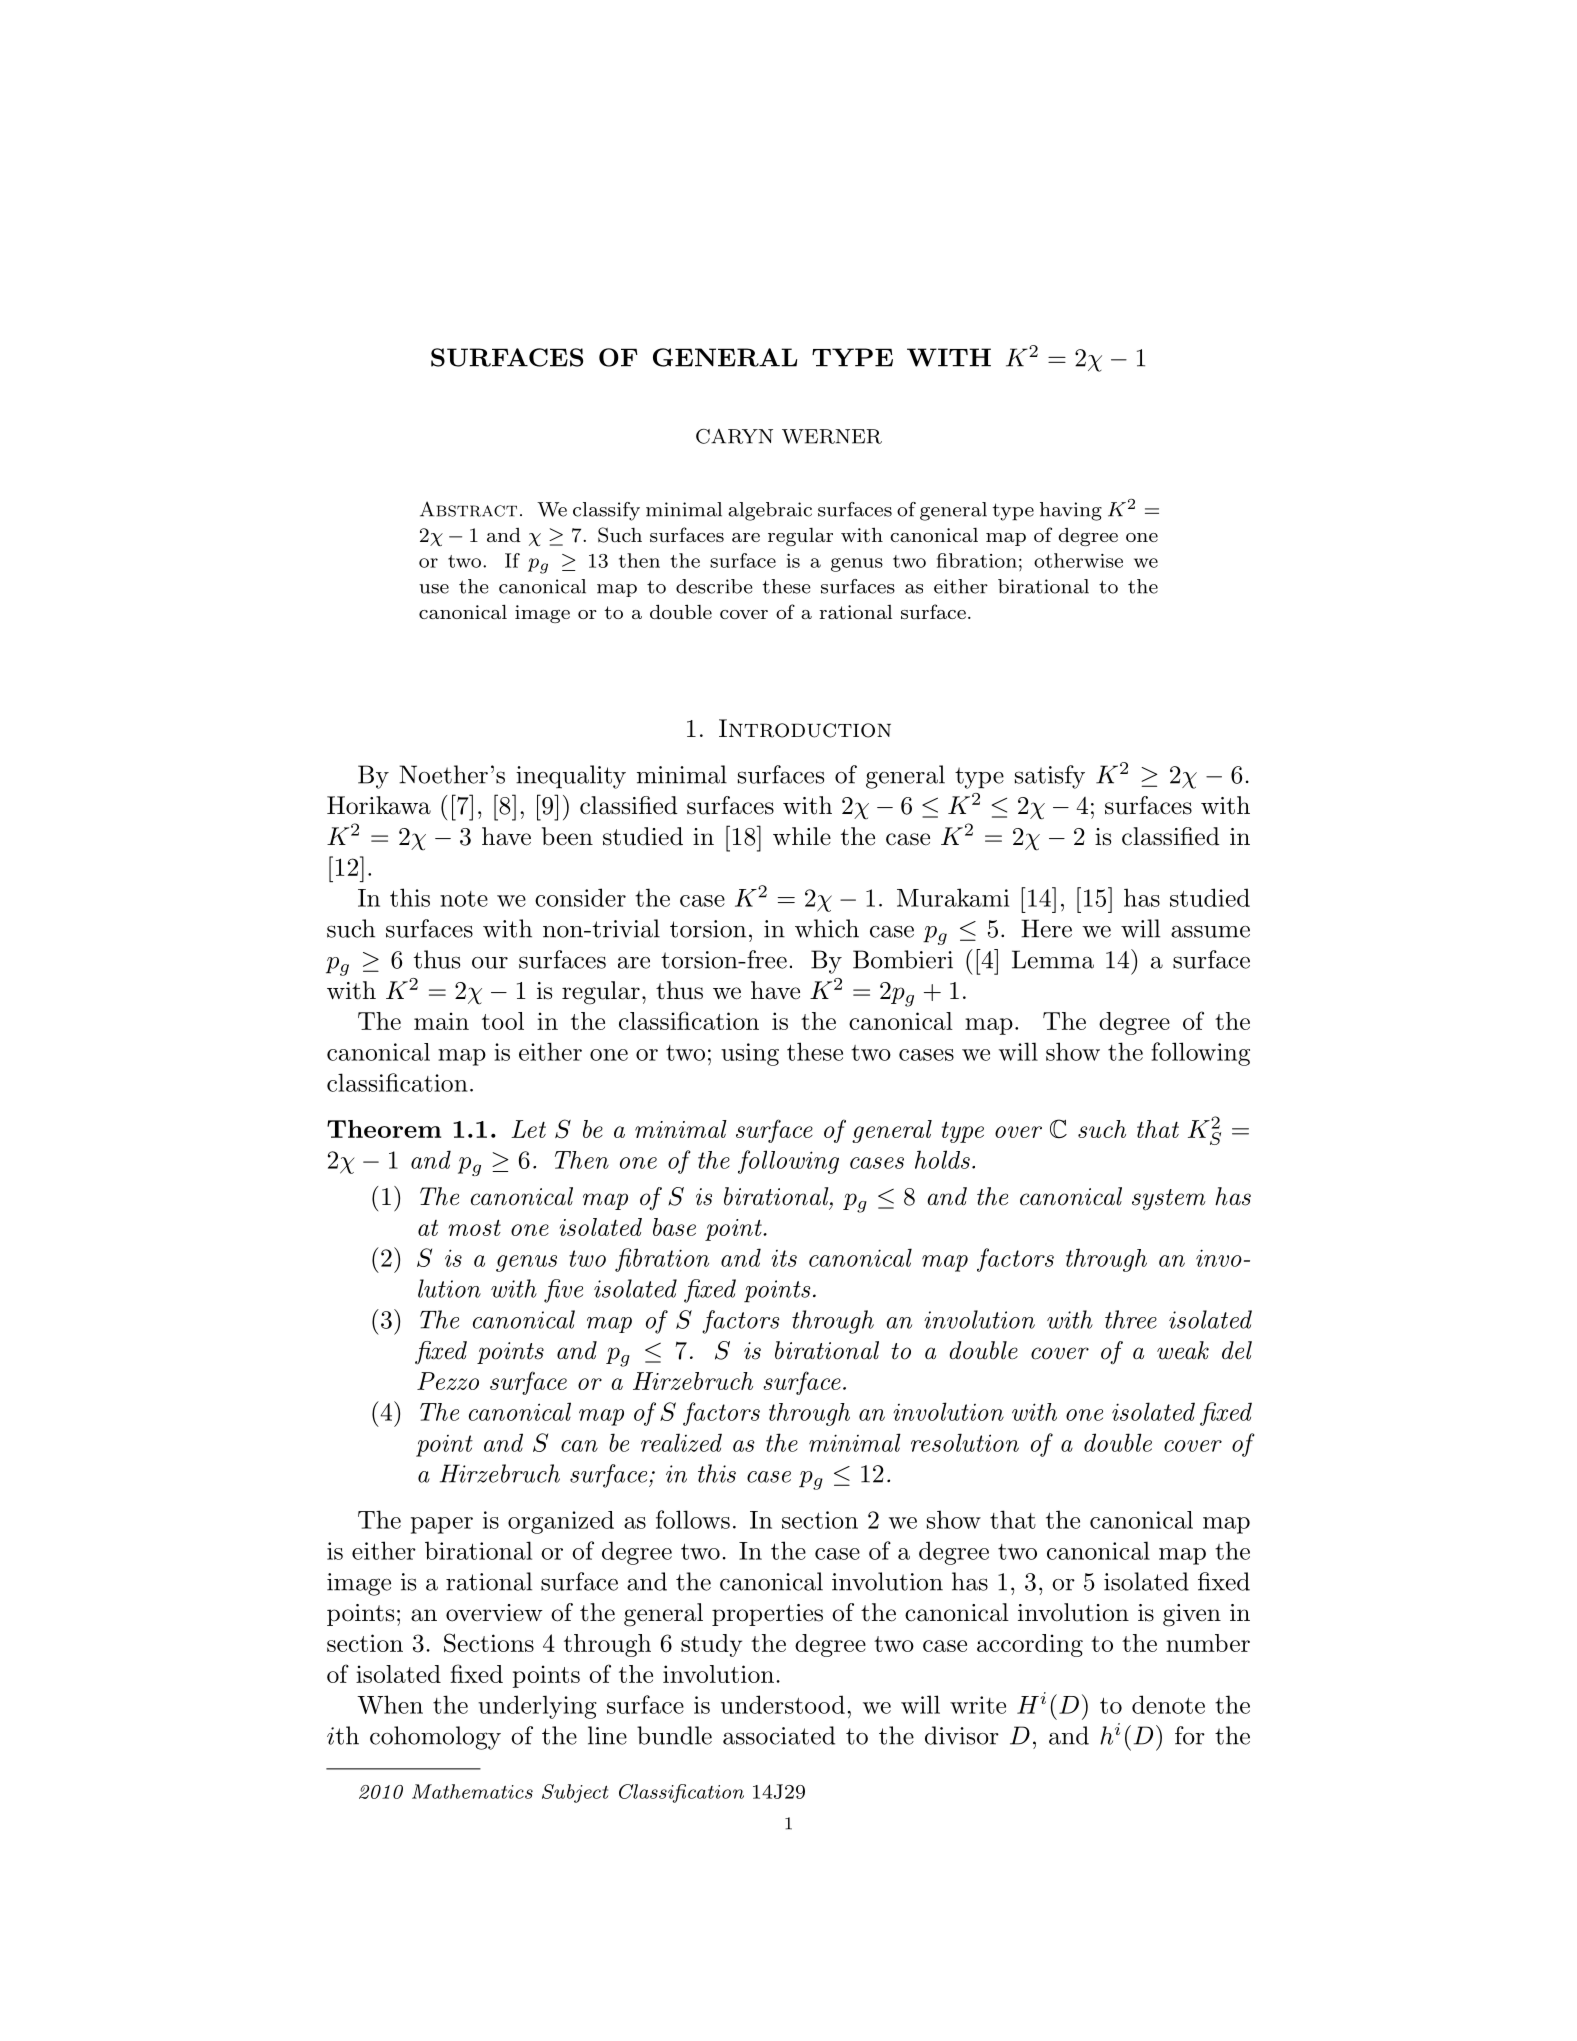 This screenshot has height=2041, width=1577. What do you see at coordinates (1071, 511) in the screenshot?
I see `having` at bounding box center [1071, 511].
